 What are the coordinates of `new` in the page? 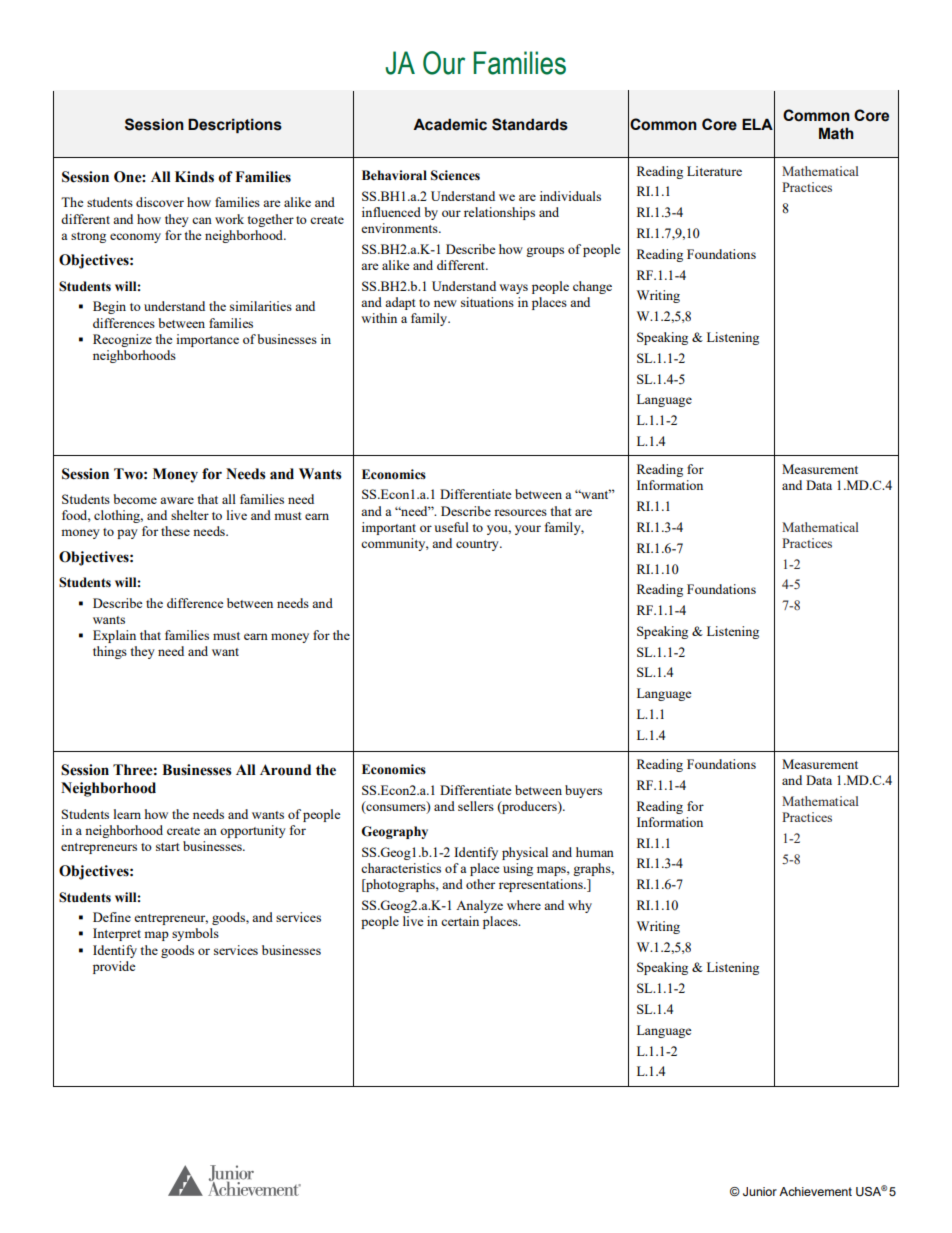 It's located at (445, 303).
